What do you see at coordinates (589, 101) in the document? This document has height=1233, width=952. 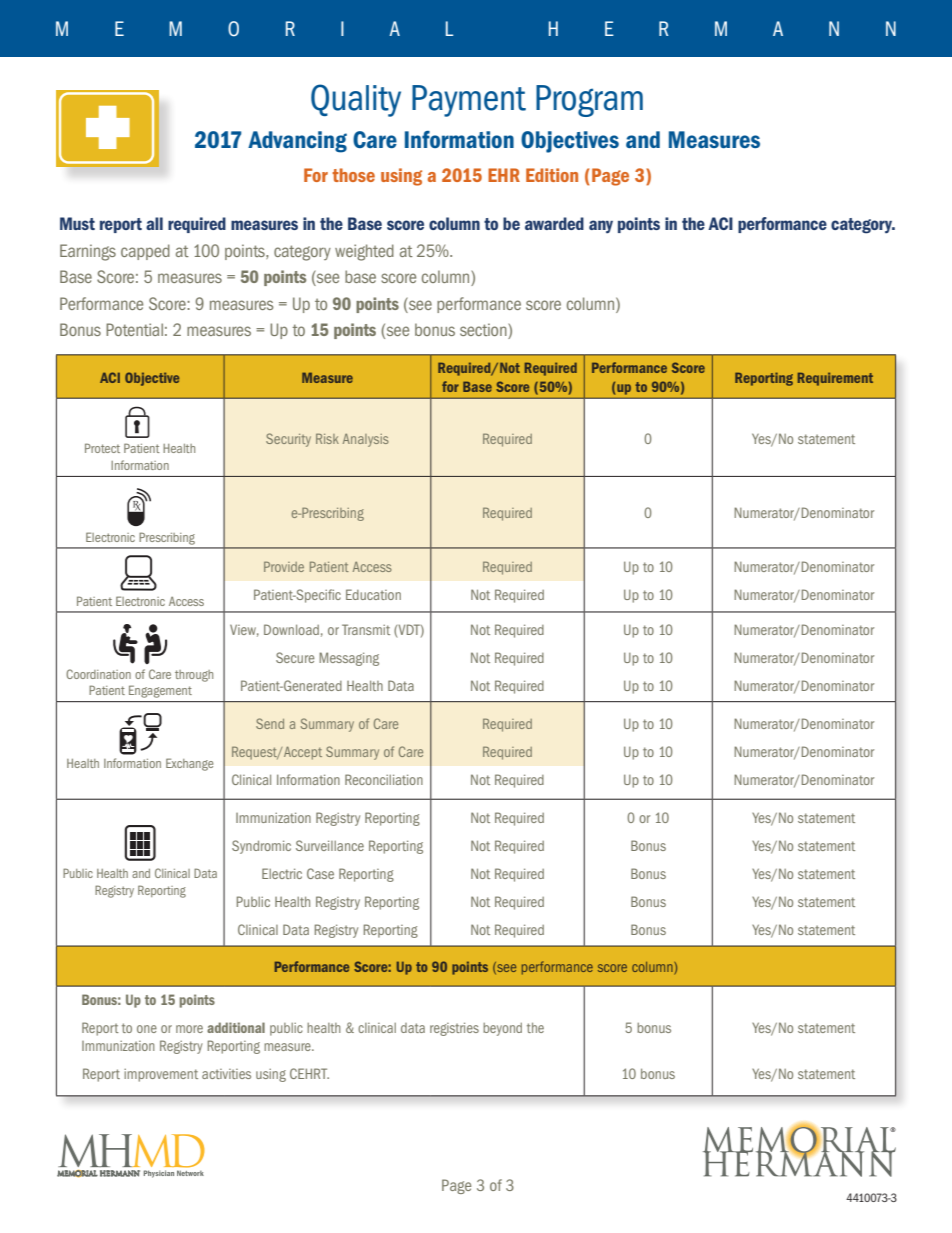 I see `Program` at bounding box center [589, 101].
